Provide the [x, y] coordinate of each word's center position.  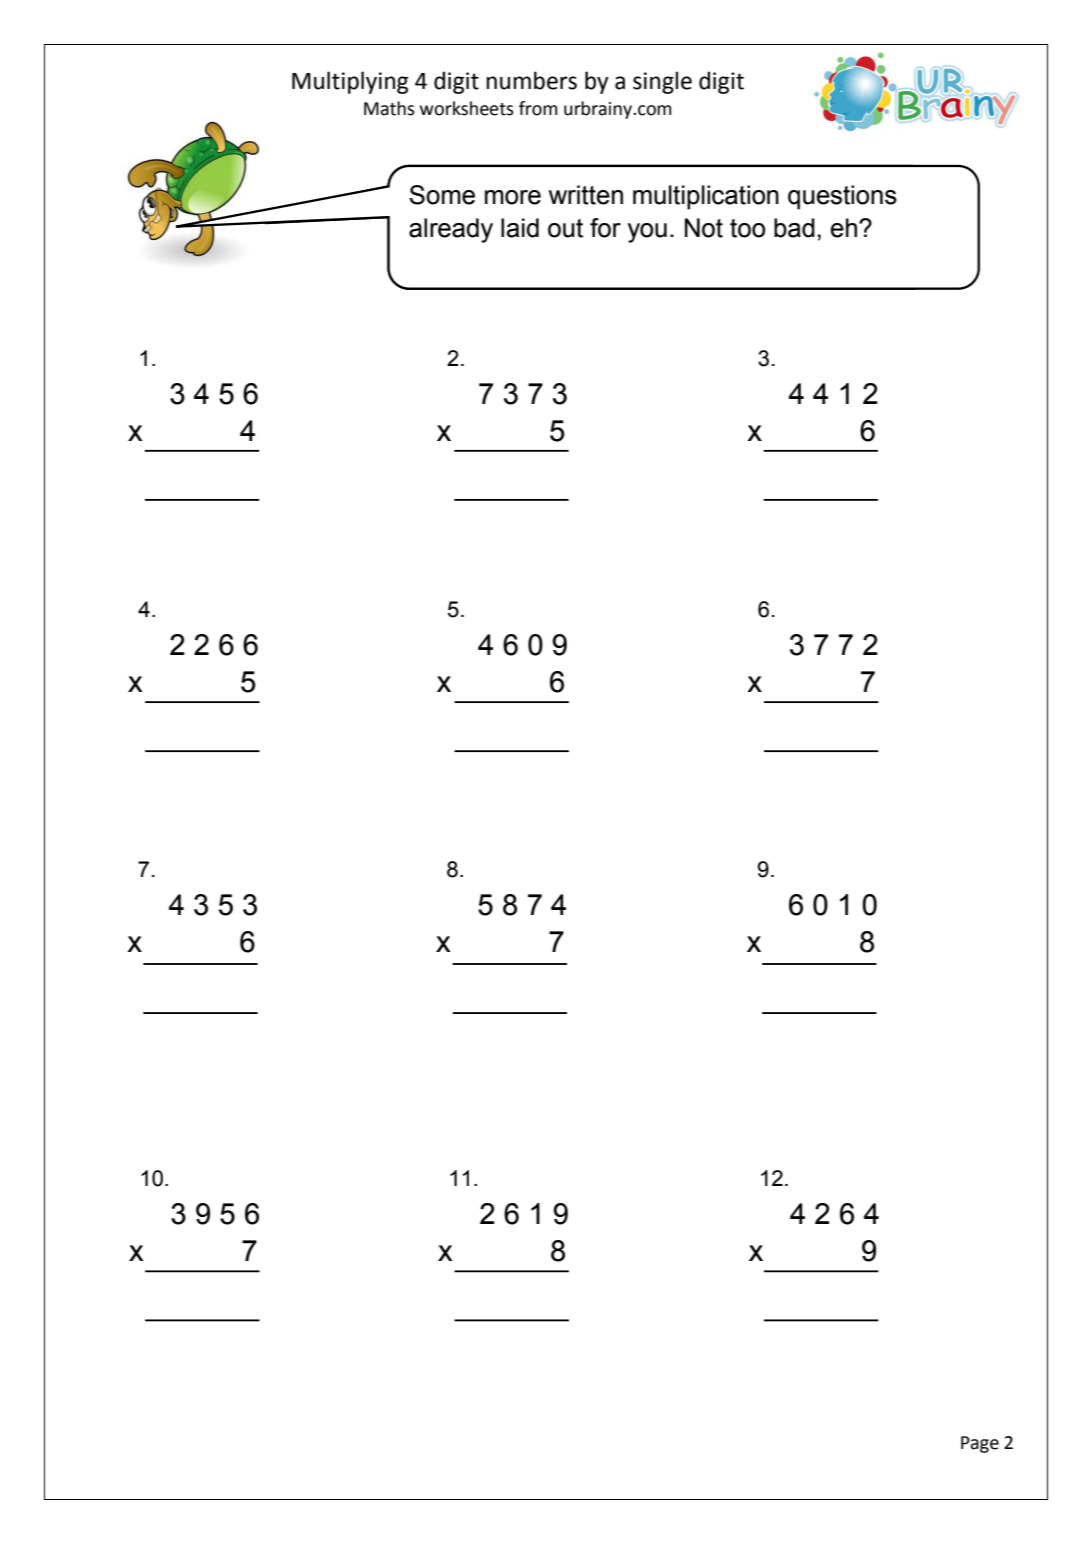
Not [704, 228]
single [662, 82]
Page [980, 1444]
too [747, 228]
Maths [389, 108]
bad [794, 228]
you [647, 233]
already [451, 230]
